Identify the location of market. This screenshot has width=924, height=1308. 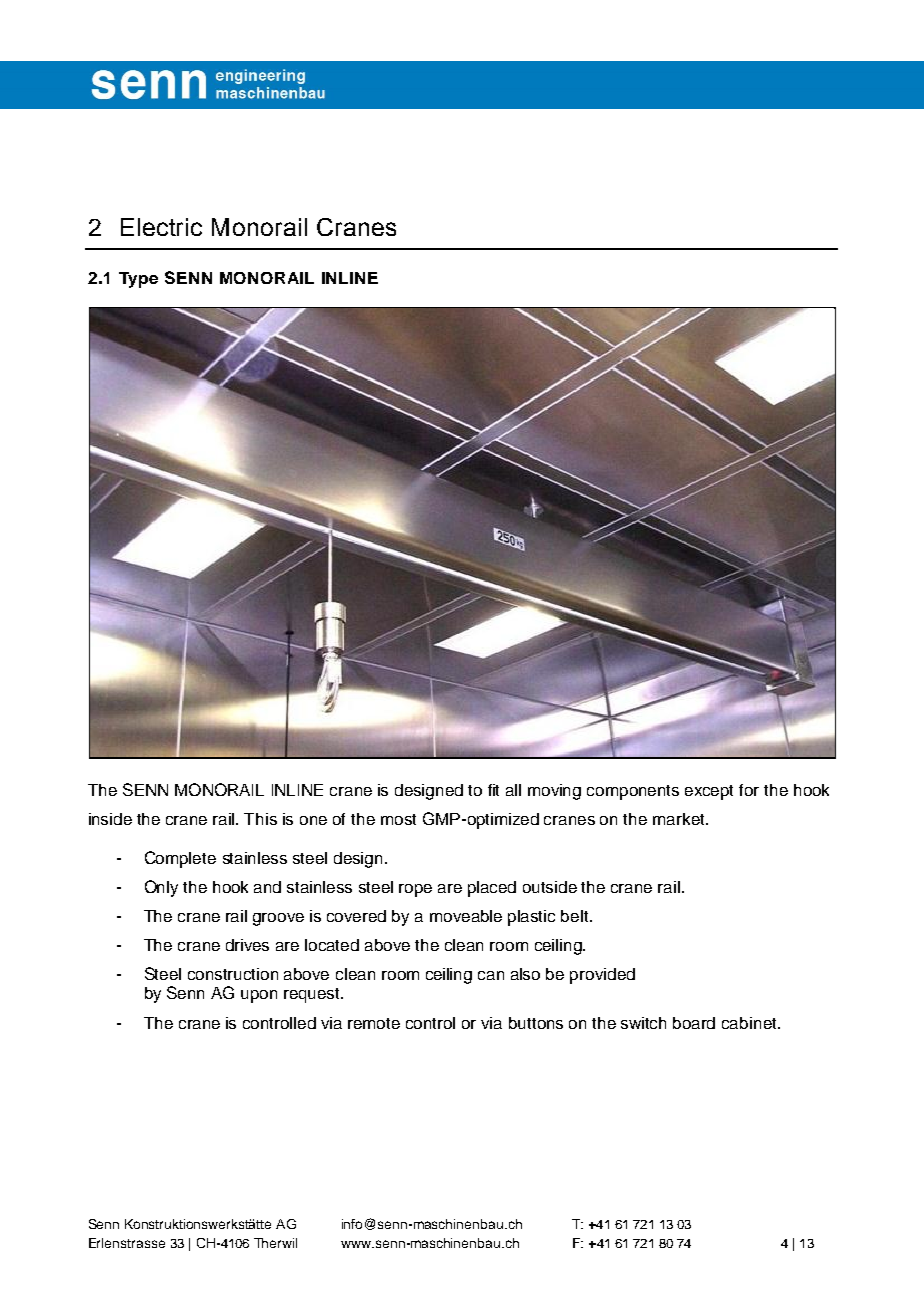
(680, 819).
